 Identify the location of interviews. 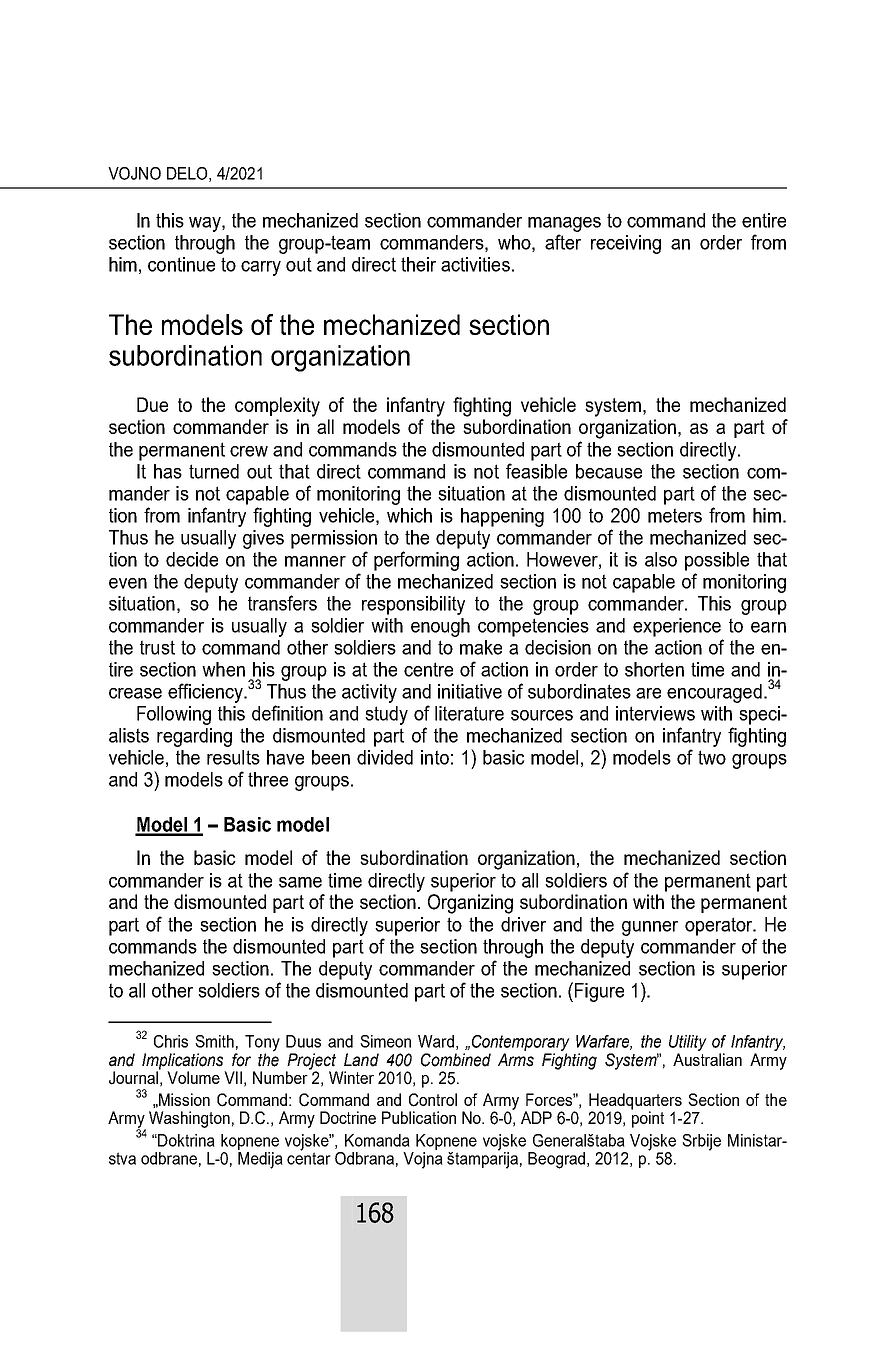
(655, 713).
